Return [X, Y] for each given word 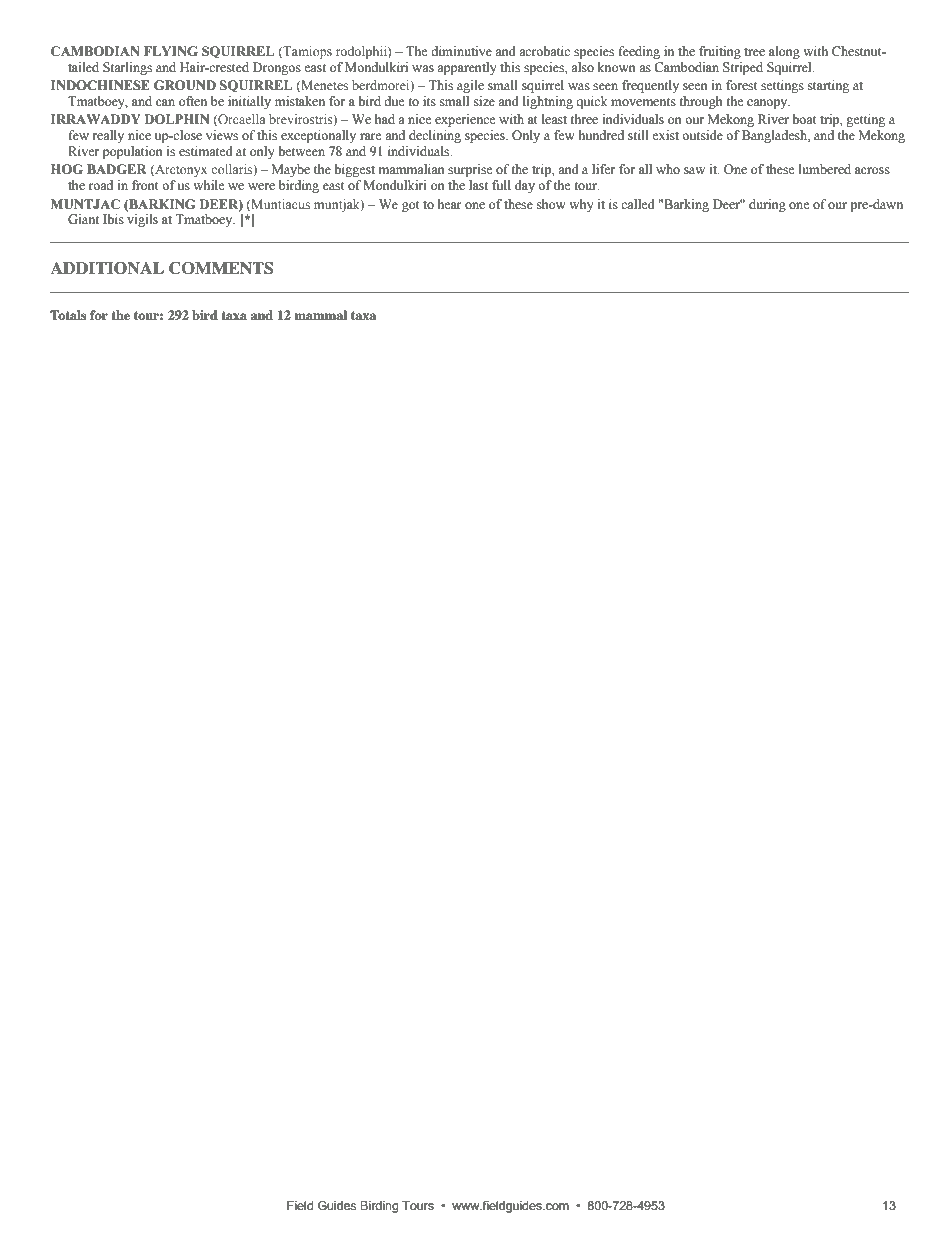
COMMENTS [221, 268]
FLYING [171, 51]
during [767, 205]
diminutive [461, 51]
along [784, 52]
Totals [68, 315]
